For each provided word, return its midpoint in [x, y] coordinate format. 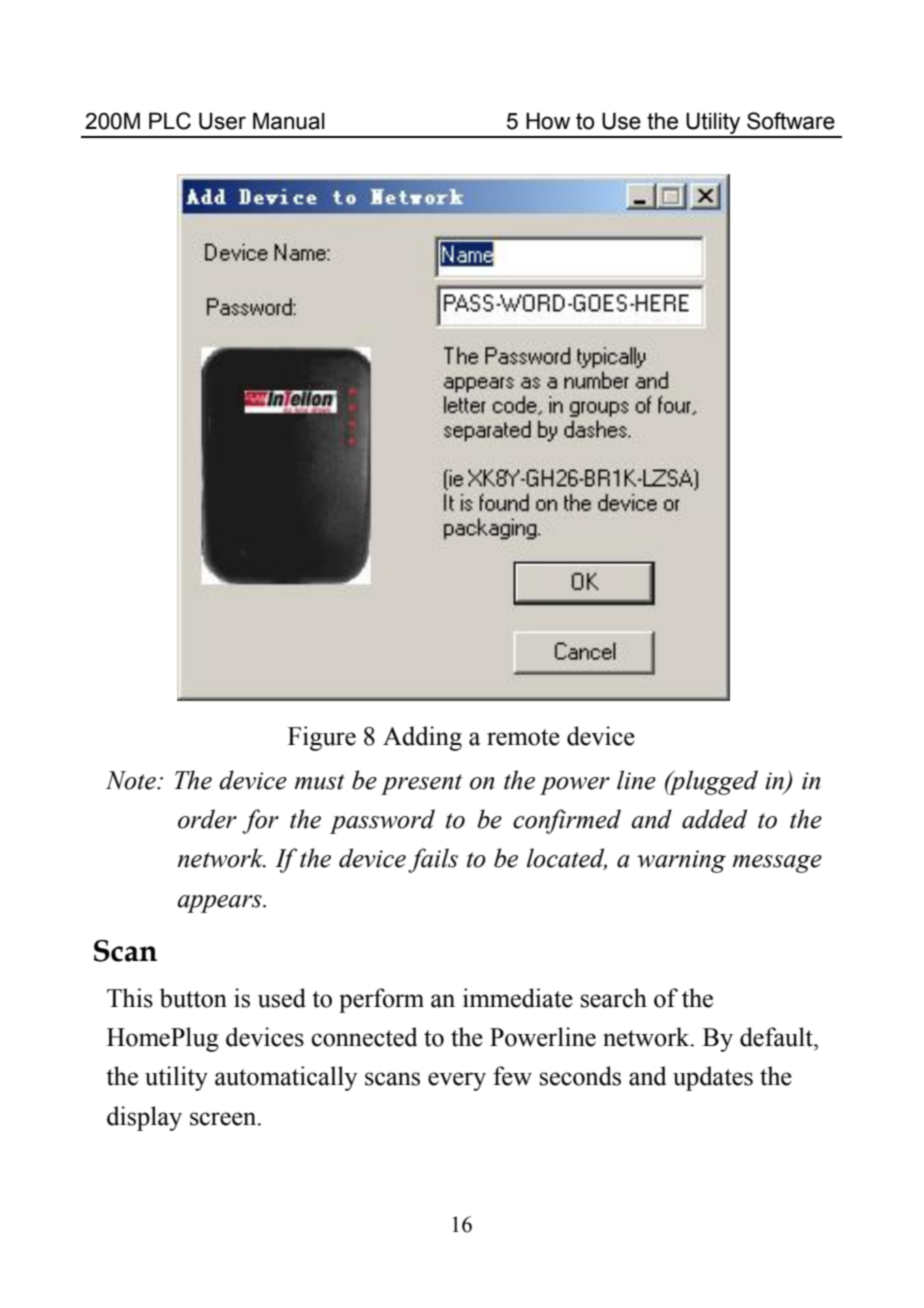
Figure [322, 738]
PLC [170, 121]
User [222, 121]
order [207, 819]
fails [433, 860]
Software [791, 121]
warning [681, 861]
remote [523, 737]
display [144, 1118]
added [714, 819]
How [548, 121]
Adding [422, 738]
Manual [289, 121]
